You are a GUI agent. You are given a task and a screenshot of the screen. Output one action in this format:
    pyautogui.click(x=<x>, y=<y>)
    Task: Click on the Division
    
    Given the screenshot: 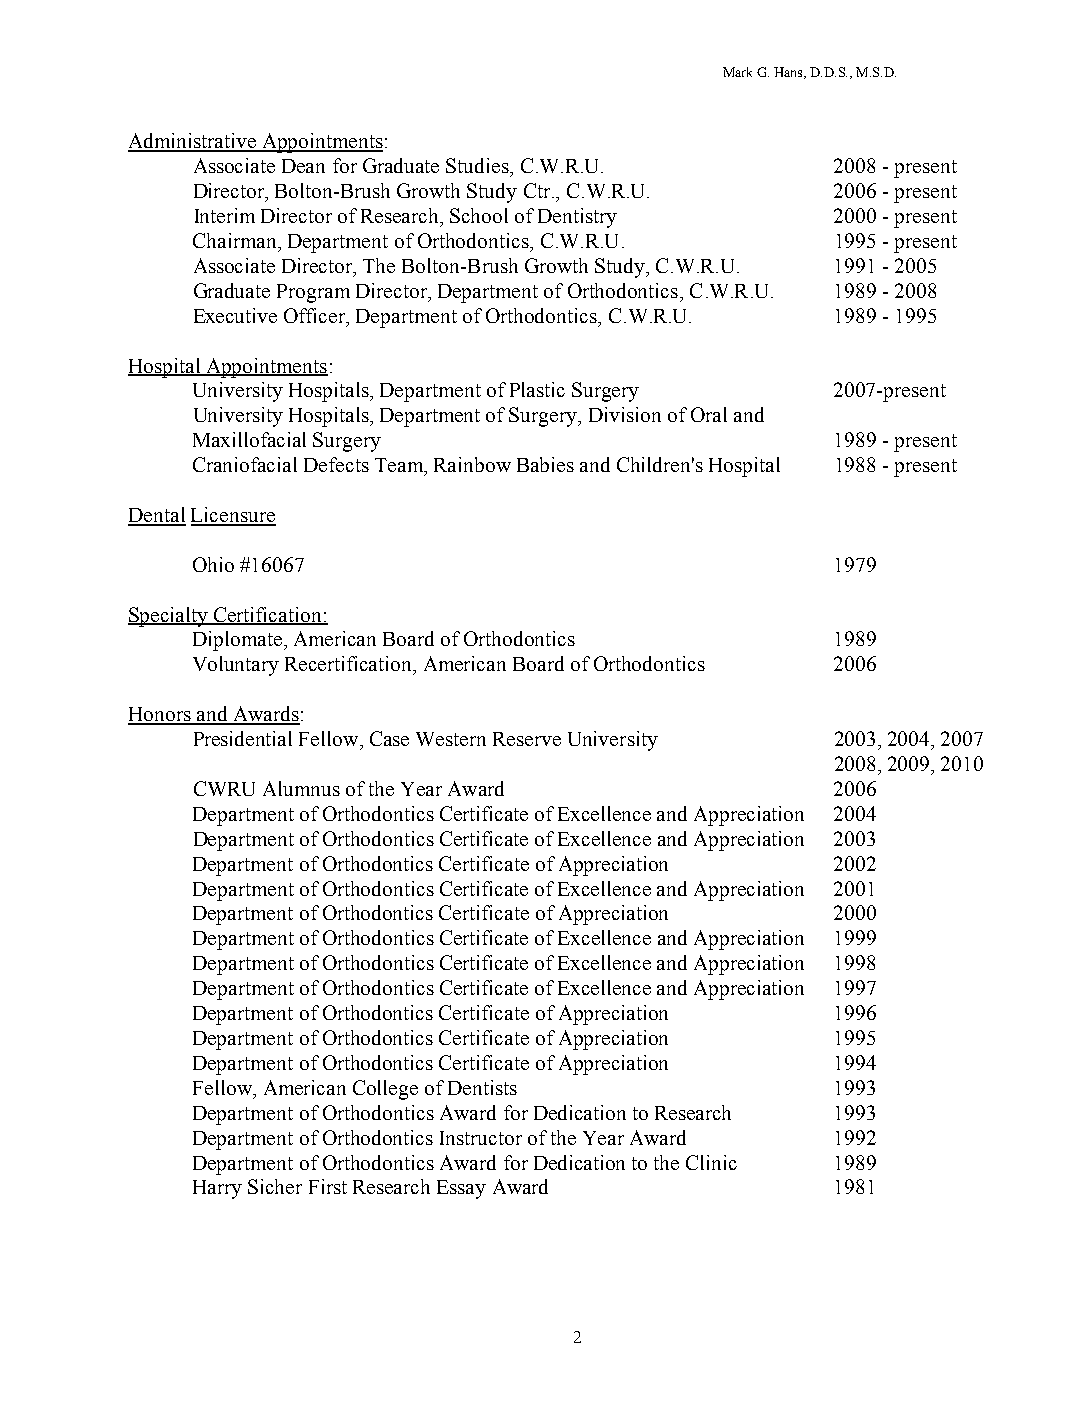 What is the action you would take?
    pyautogui.click(x=625, y=414)
